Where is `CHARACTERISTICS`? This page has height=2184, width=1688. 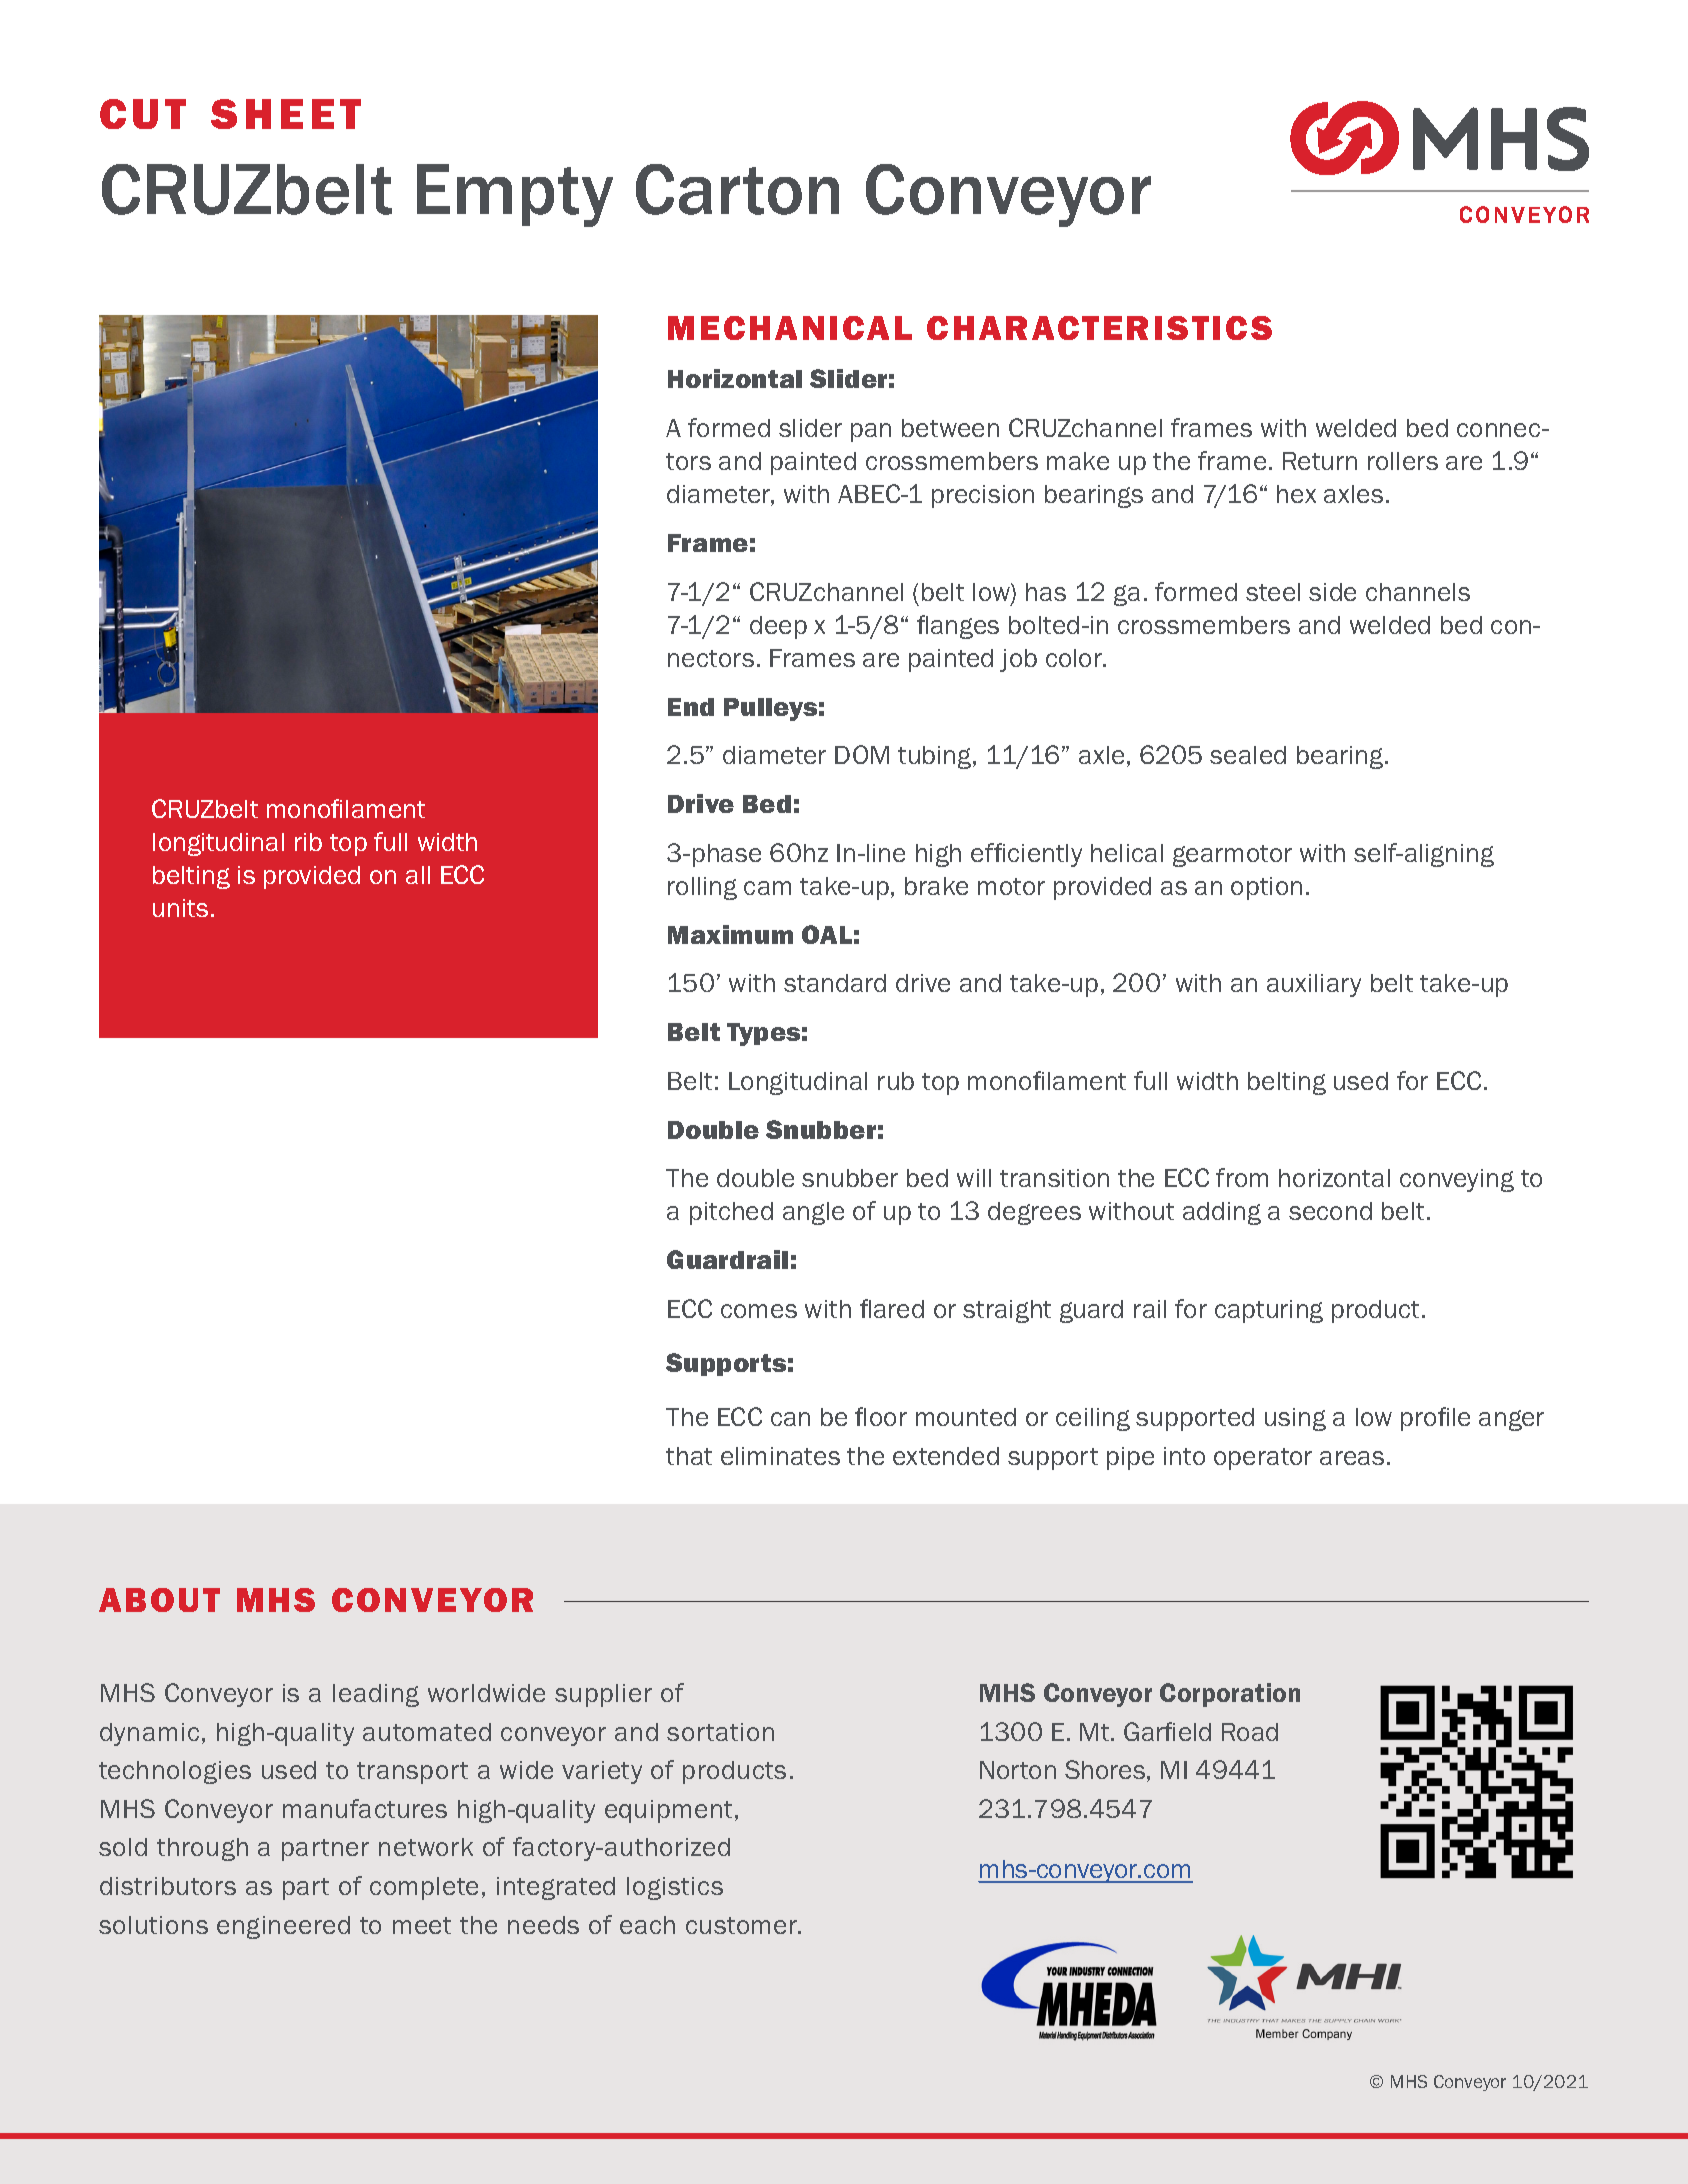
CHARACTERISTICS is located at coordinates (1099, 328).
